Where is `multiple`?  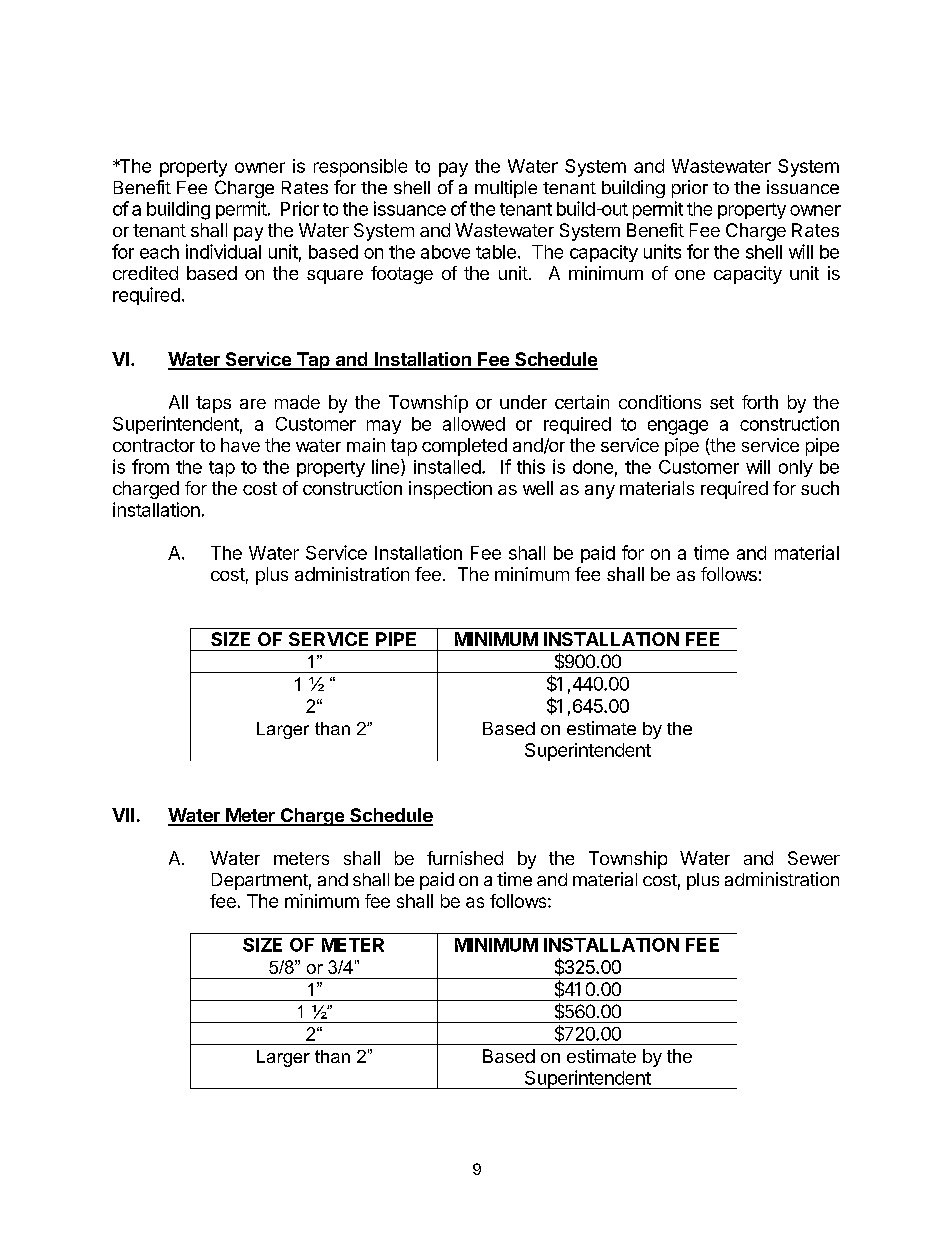 multiple is located at coordinates (506, 189).
